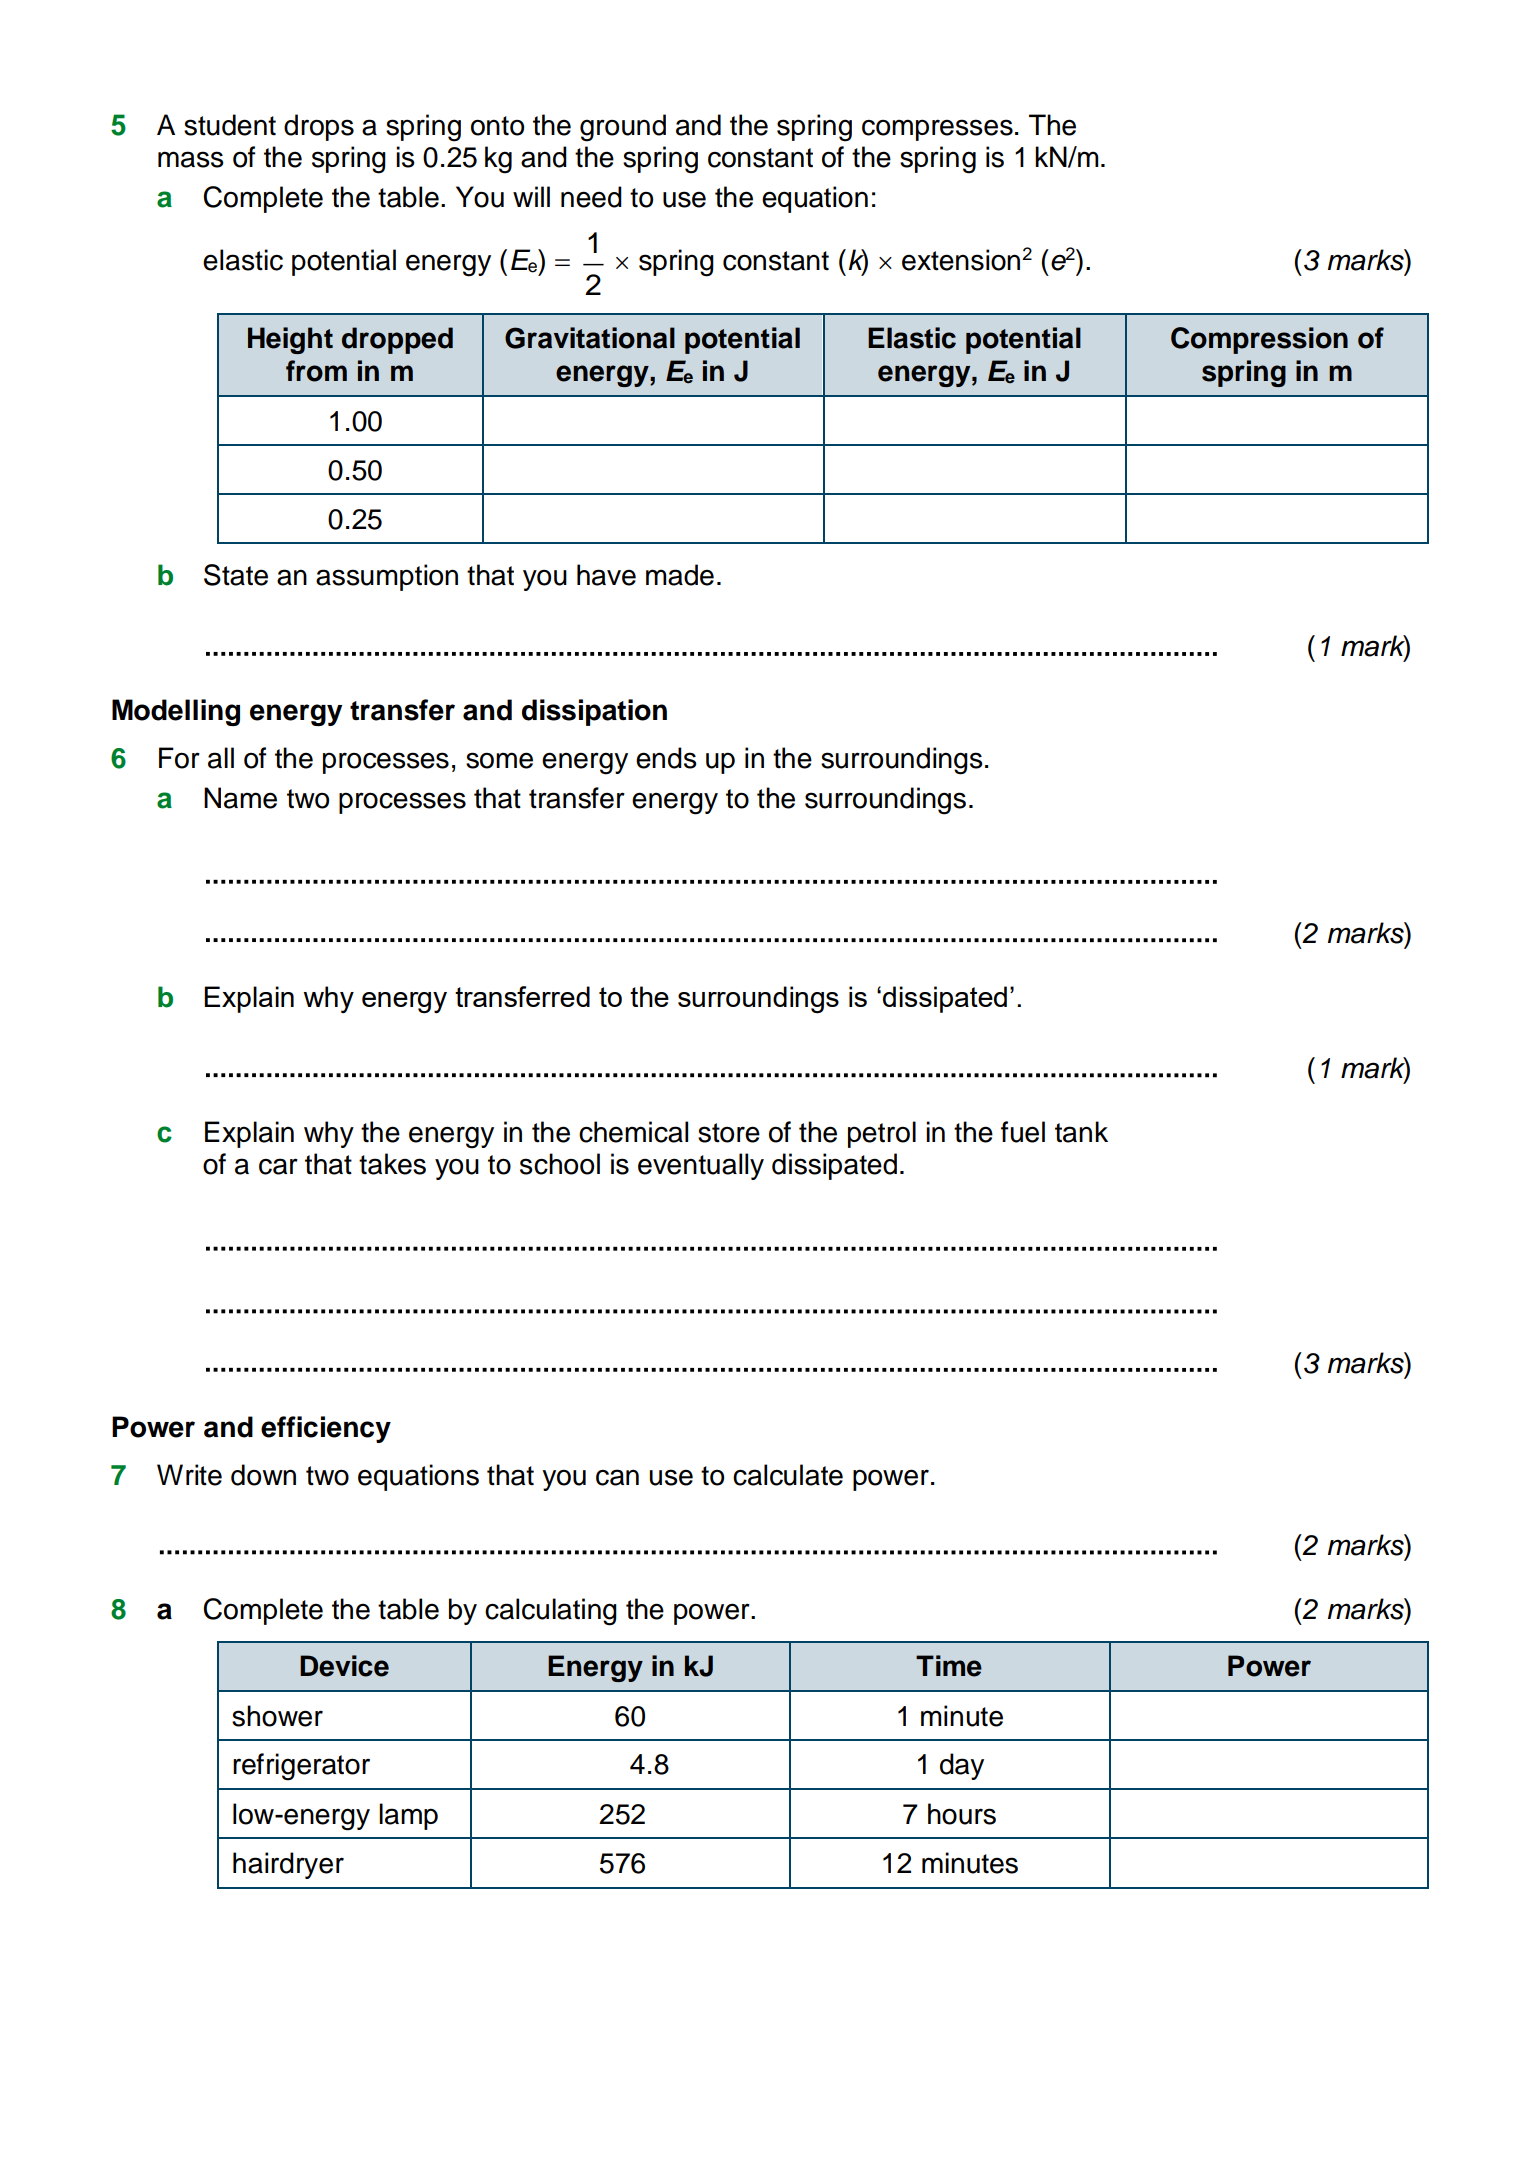 This screenshot has height=2157, width=1525. What do you see at coordinates (729, 1133) in the screenshot?
I see `store` at bounding box center [729, 1133].
